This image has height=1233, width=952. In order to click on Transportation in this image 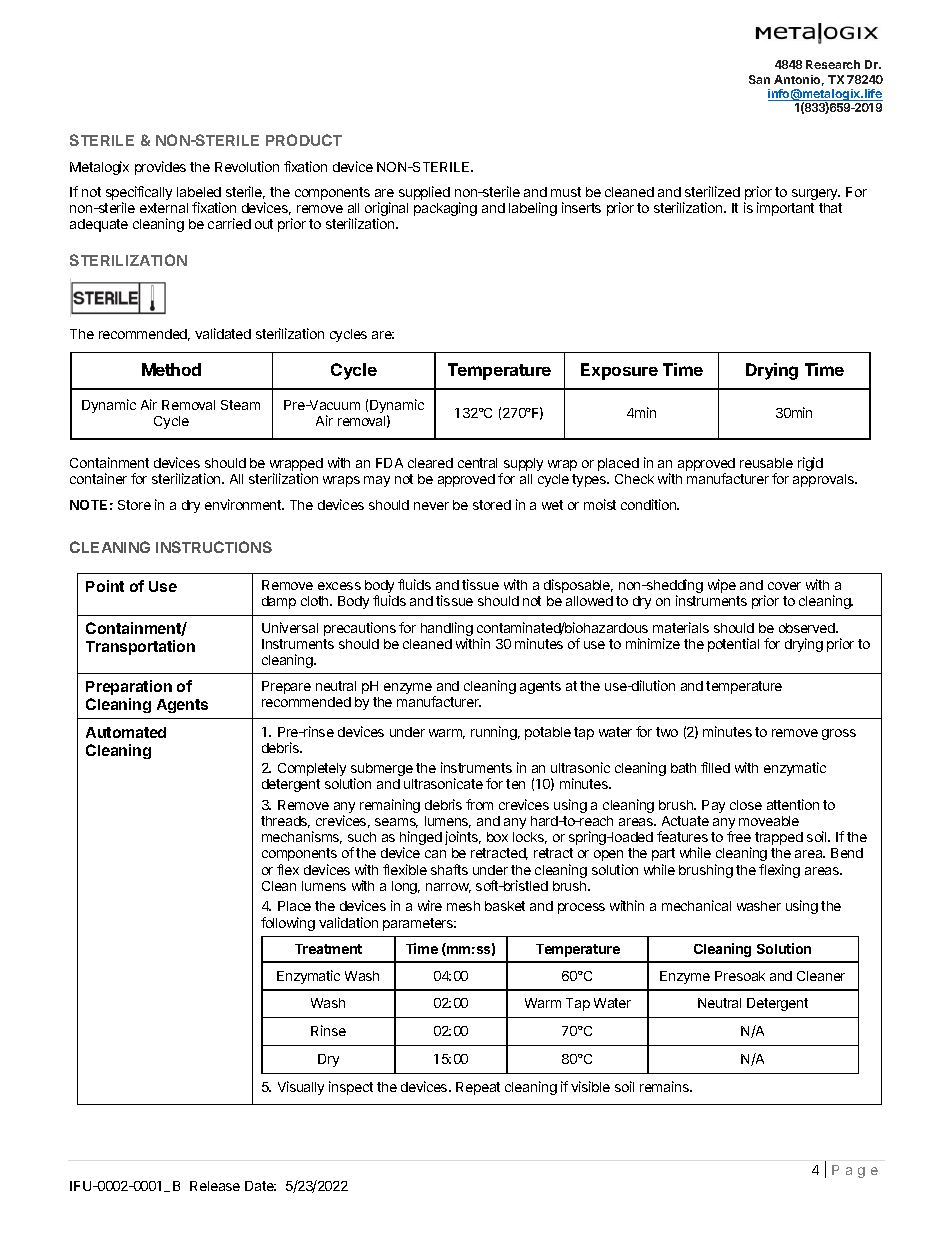, I will do `click(140, 647)`.
